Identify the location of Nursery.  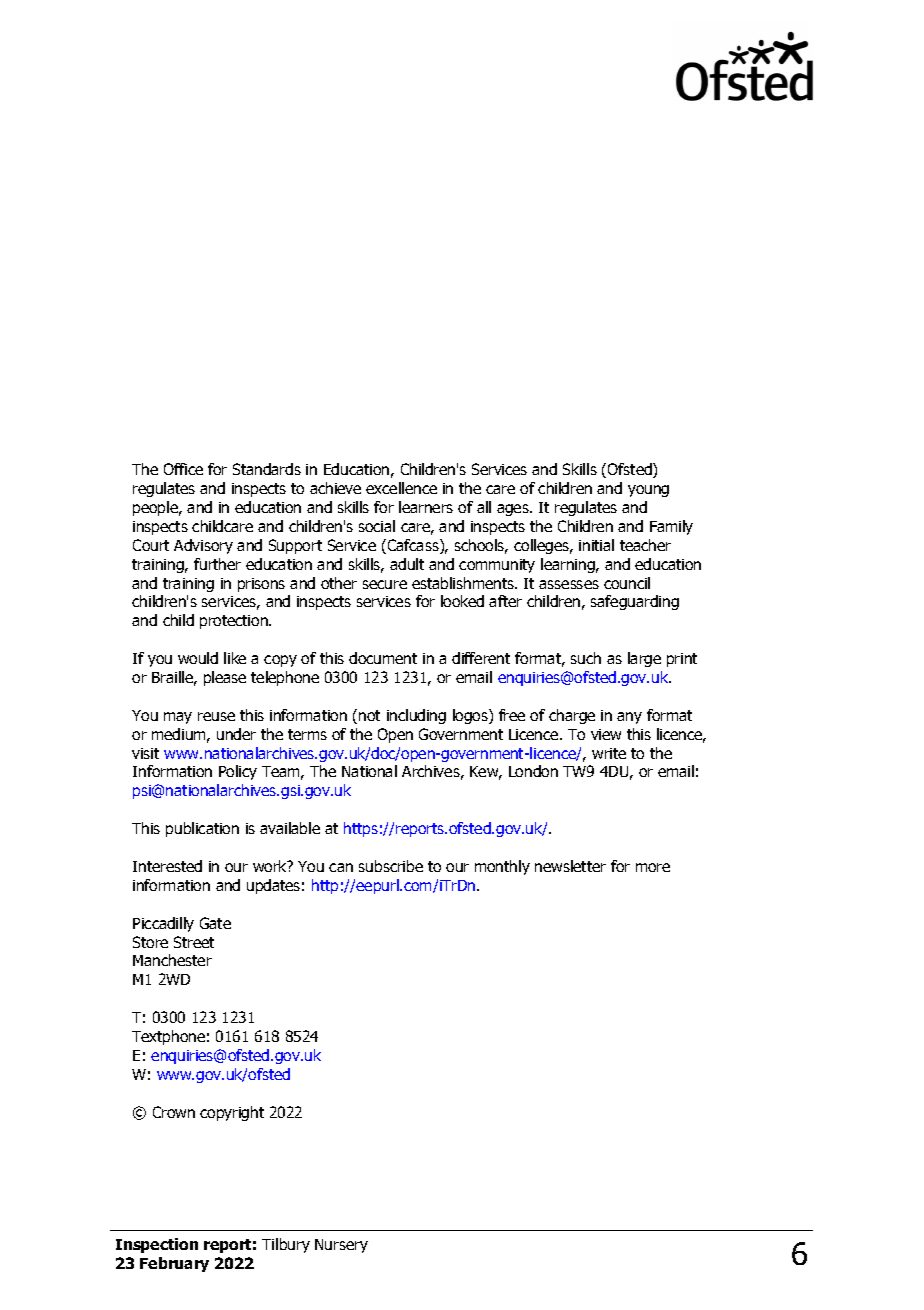
(341, 1246).
